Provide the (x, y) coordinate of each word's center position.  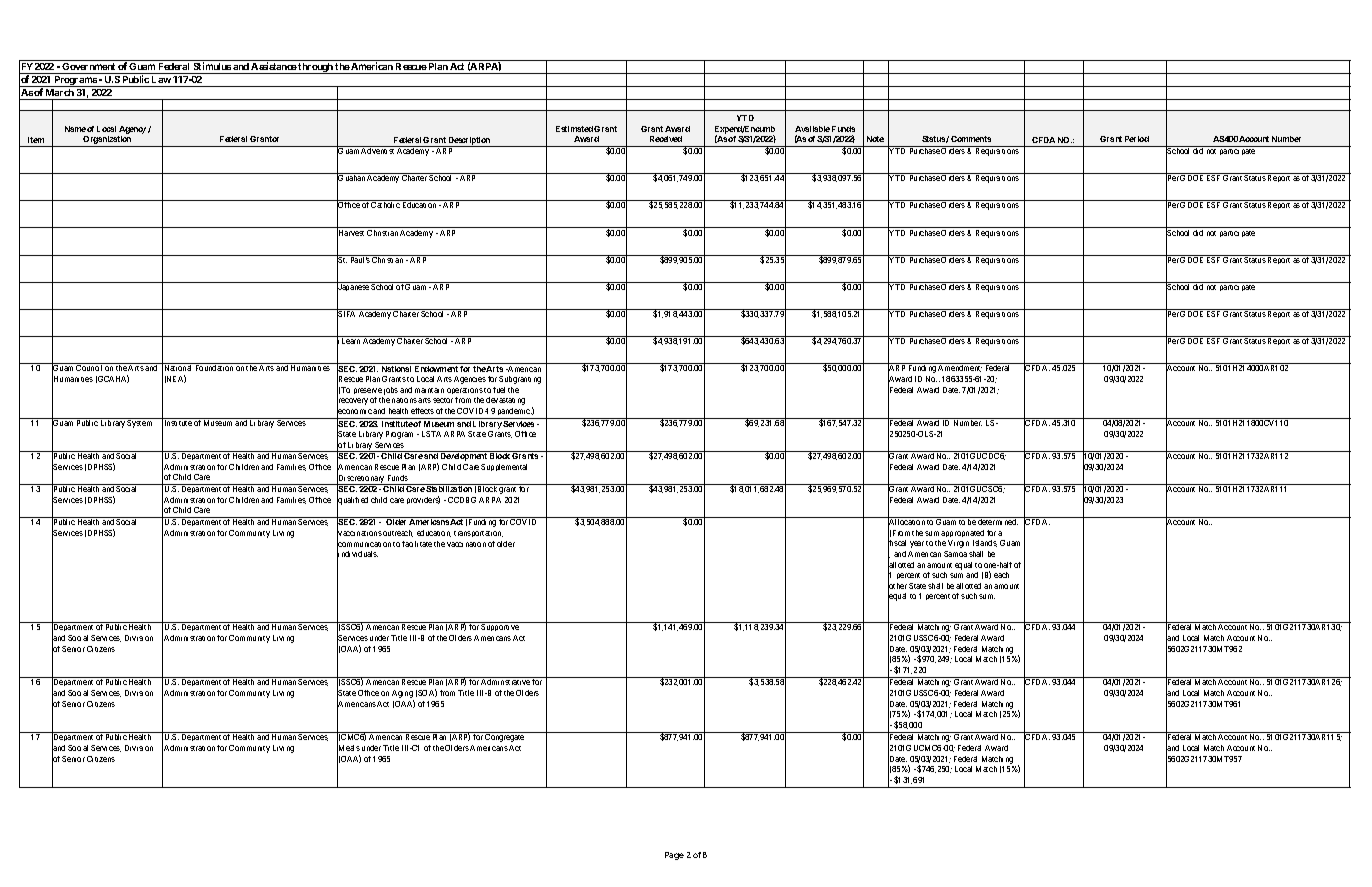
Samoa (955, 554)
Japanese (353, 288)
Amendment (960, 368)
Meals (348, 748)
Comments (971, 139)
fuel (499, 390)
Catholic (385, 205)
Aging (403, 695)
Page (674, 856)
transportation (478, 534)
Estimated (574, 129)
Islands (985, 543)
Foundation (214, 368)
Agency (132, 130)
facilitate (417, 544)
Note (875, 139)
